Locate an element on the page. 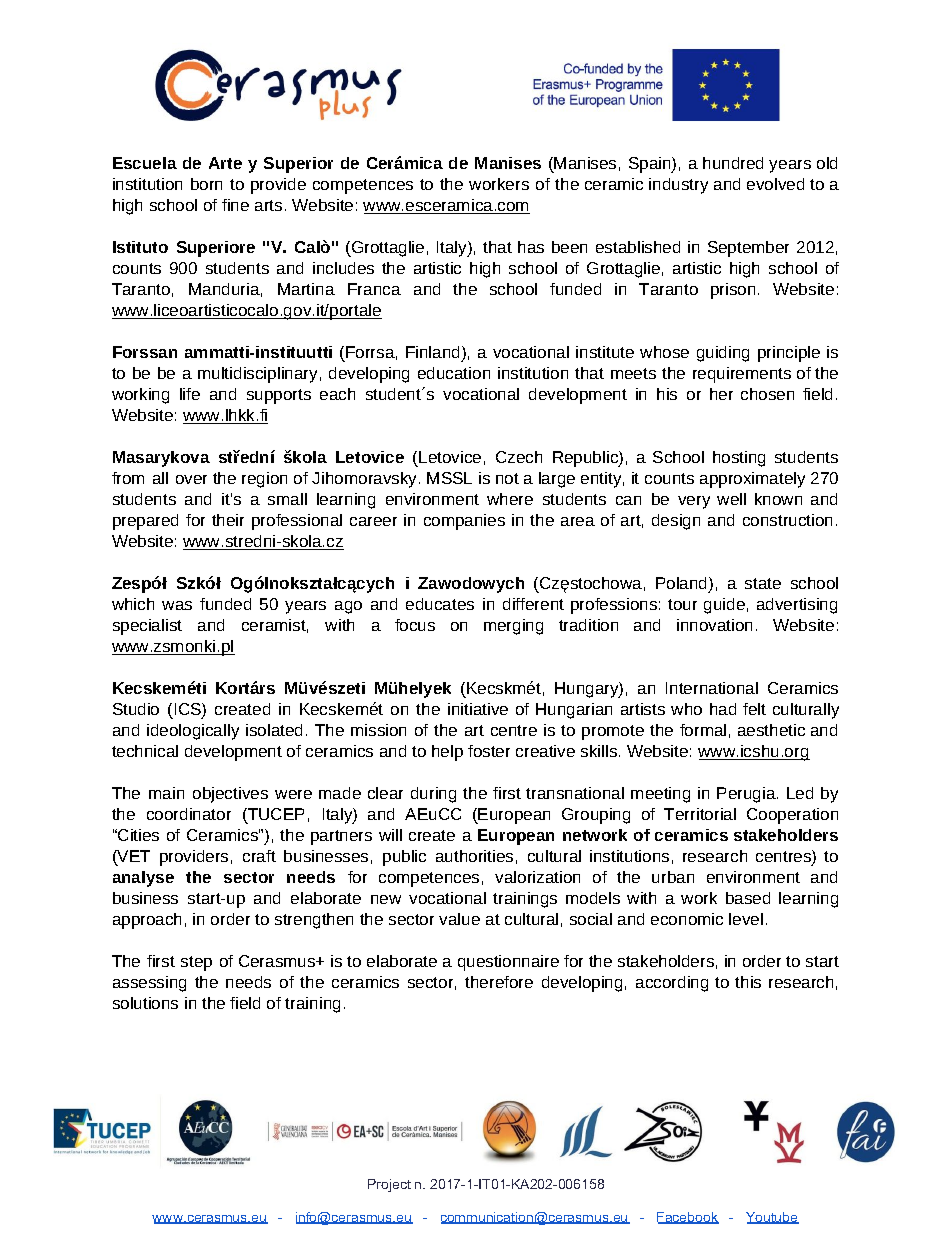  craft is located at coordinates (259, 856).
